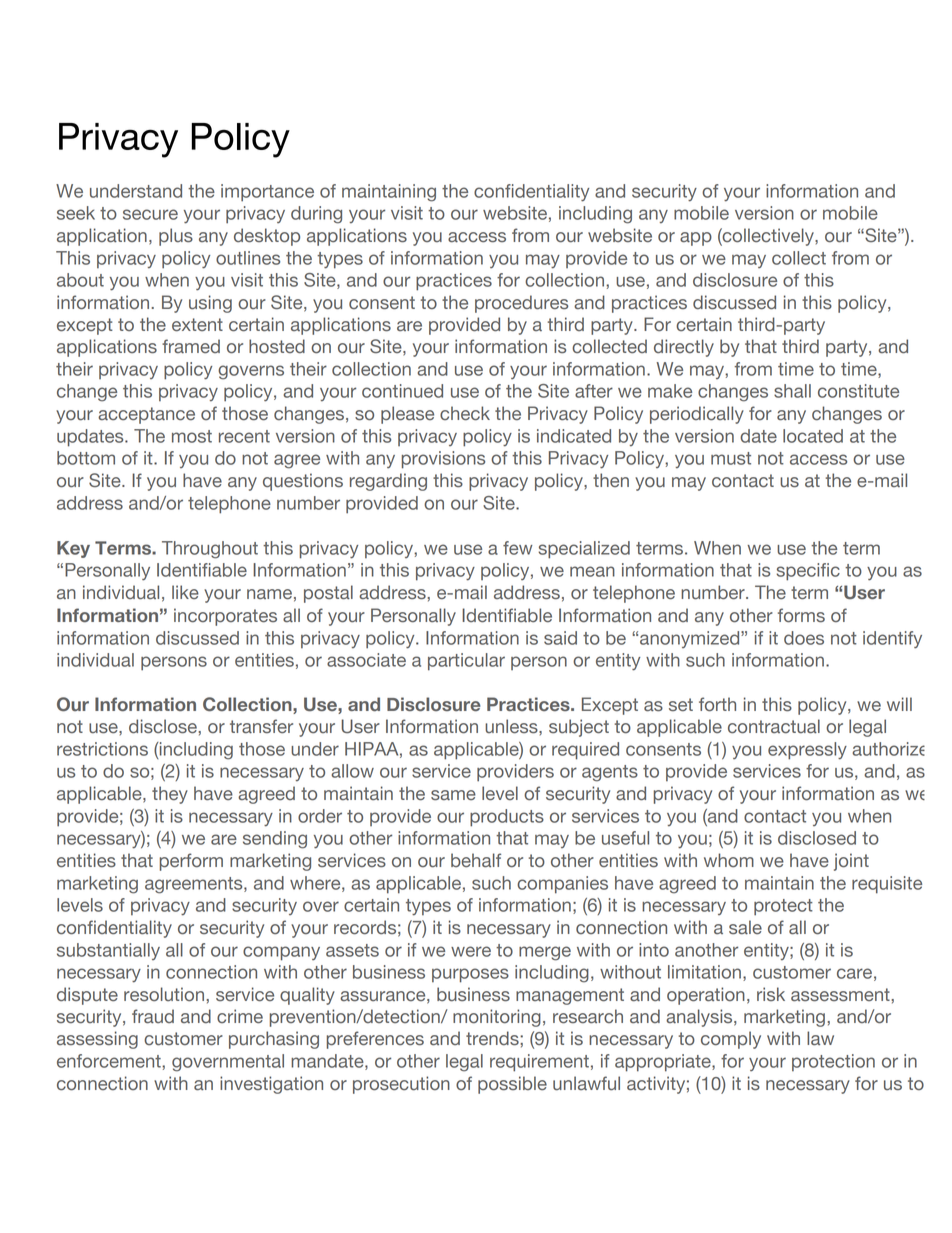  What do you see at coordinates (466, 662) in the image?
I see `particular` at bounding box center [466, 662].
